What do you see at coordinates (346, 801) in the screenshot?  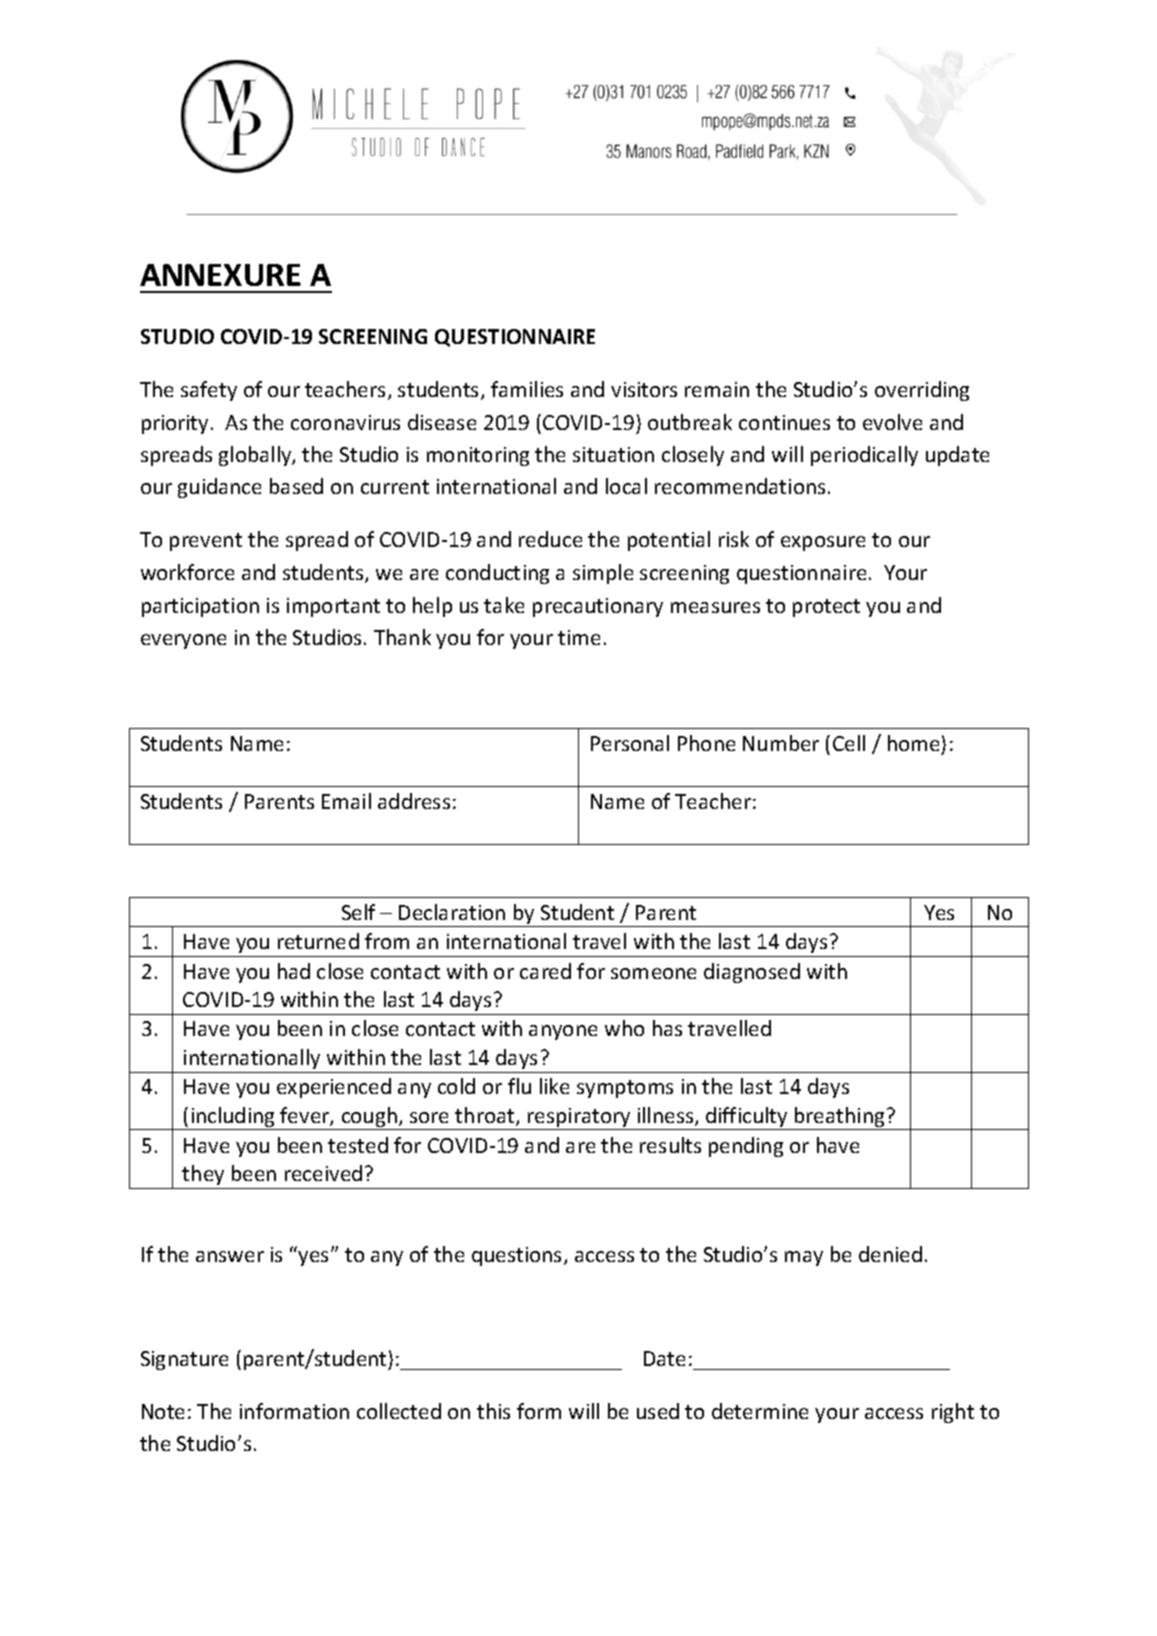 I see `Email` at bounding box center [346, 801].
